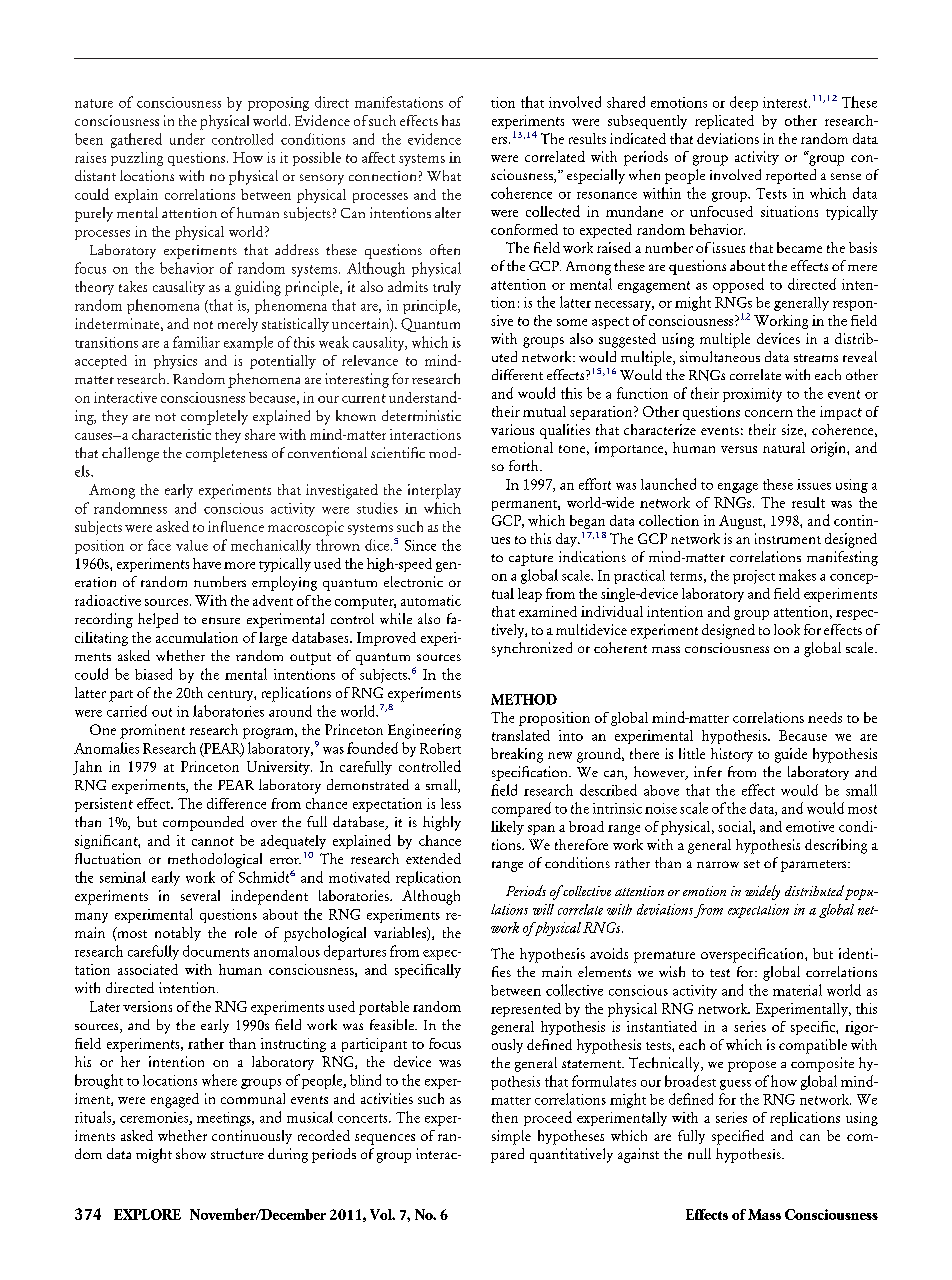  I want to click on has, so click(451, 120).
